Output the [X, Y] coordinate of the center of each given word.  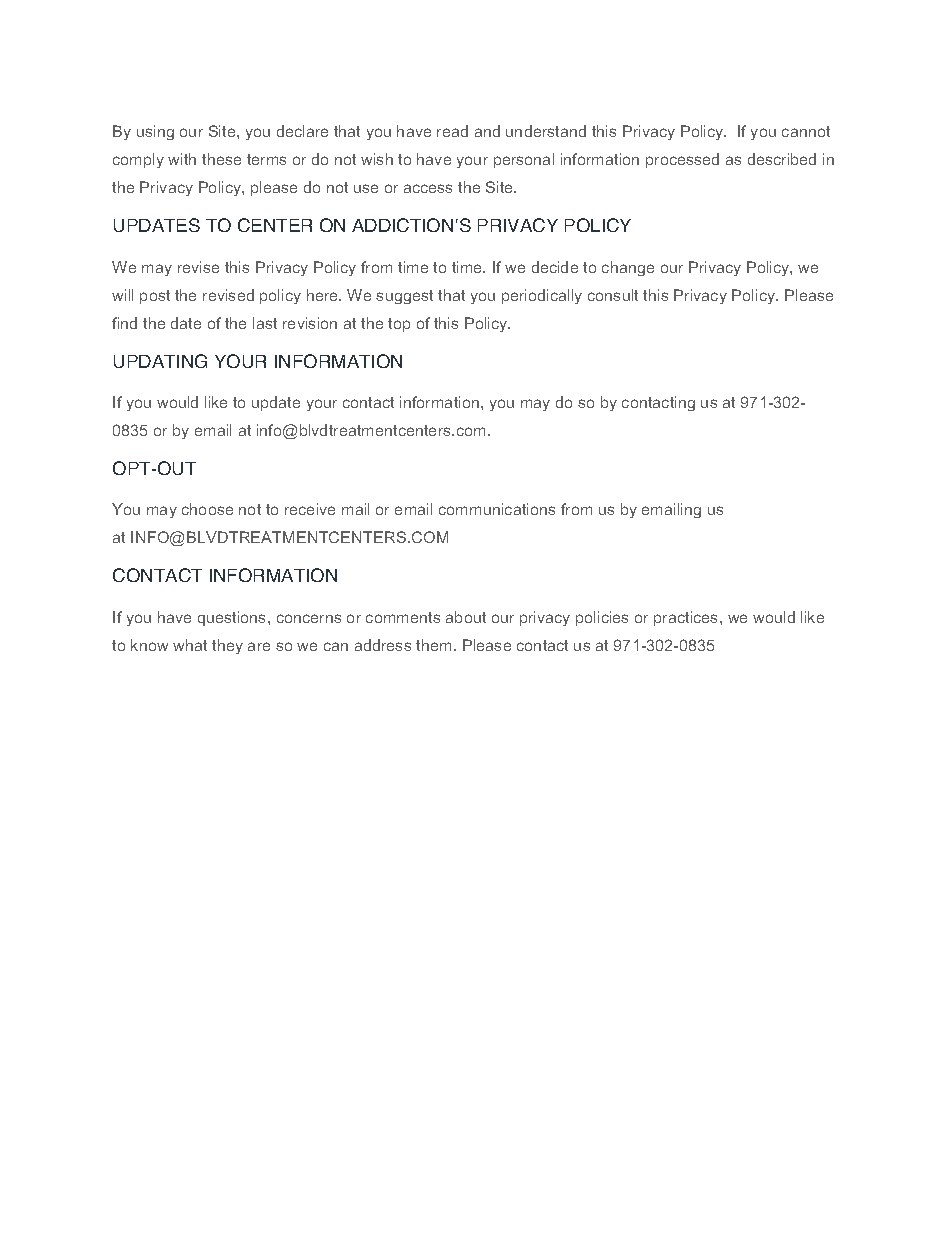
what [190, 645]
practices [687, 618]
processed [682, 160]
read [452, 131]
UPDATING [160, 361]
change [628, 268]
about [466, 617]
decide [555, 267]
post [155, 297]
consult [613, 295]
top [399, 325]
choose [207, 509]
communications [497, 509]
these [221, 159]
